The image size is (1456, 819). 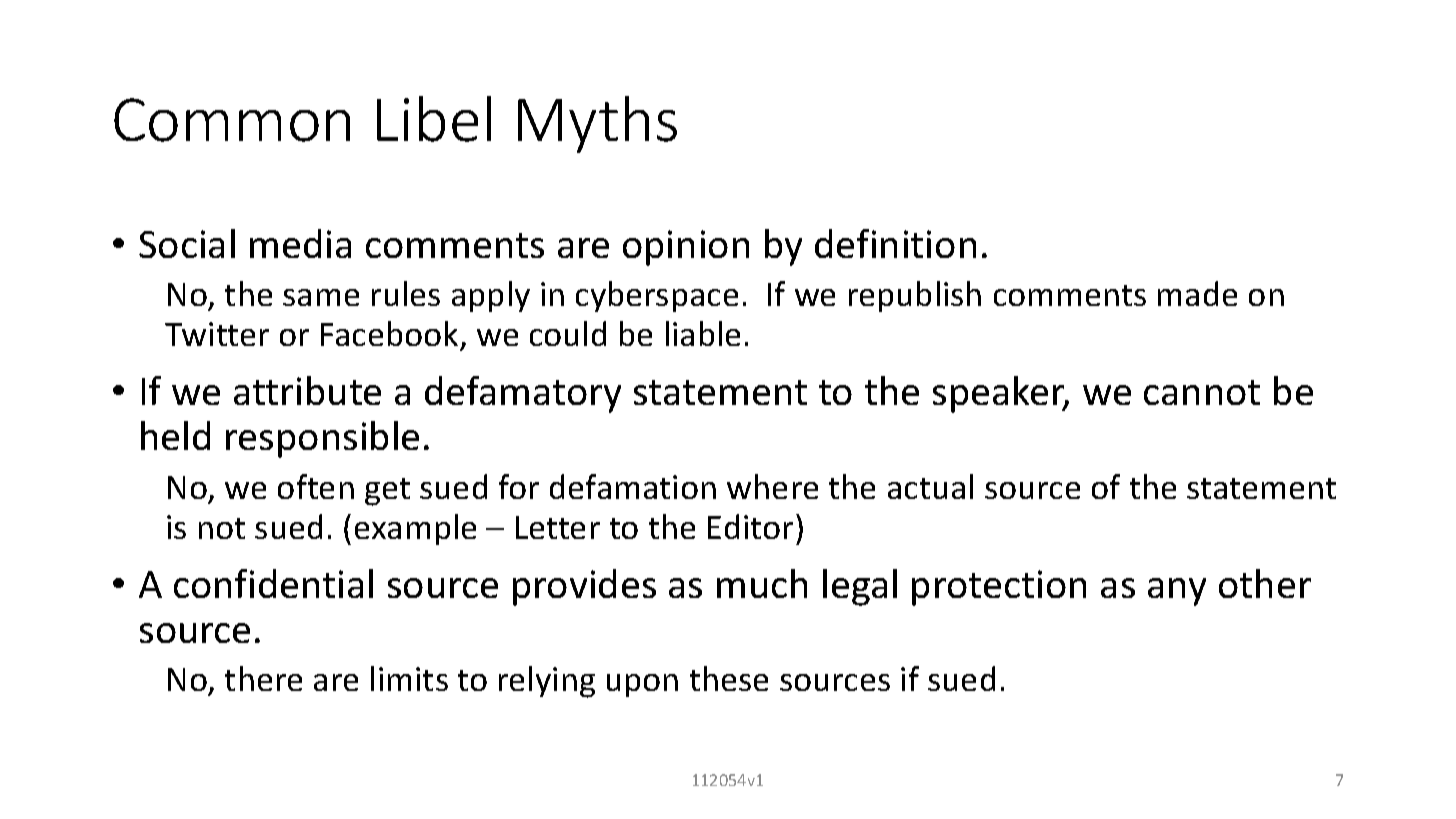 I want to click on cannot, so click(x=1202, y=392).
